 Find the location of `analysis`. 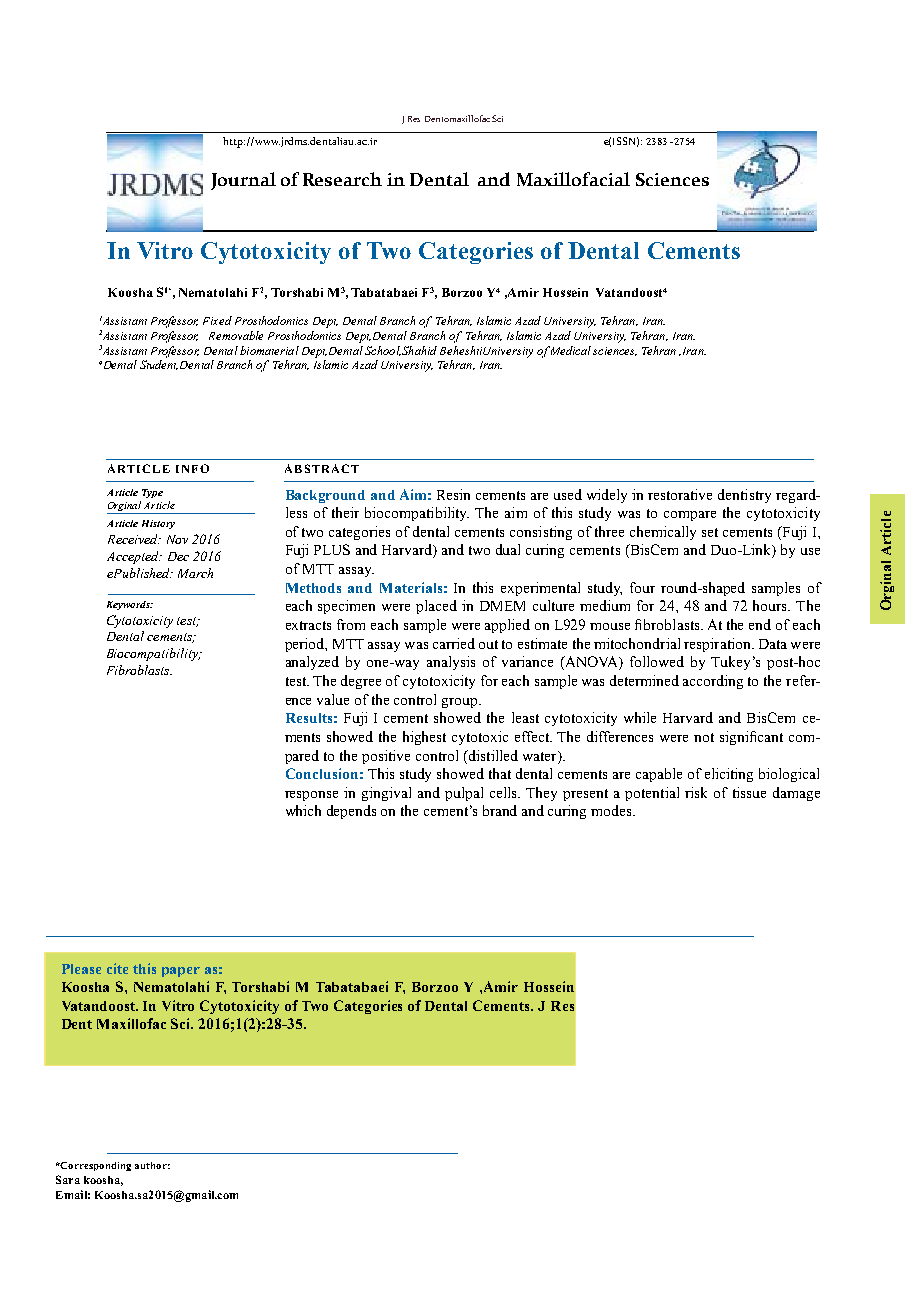

analysis is located at coordinates (451, 663).
